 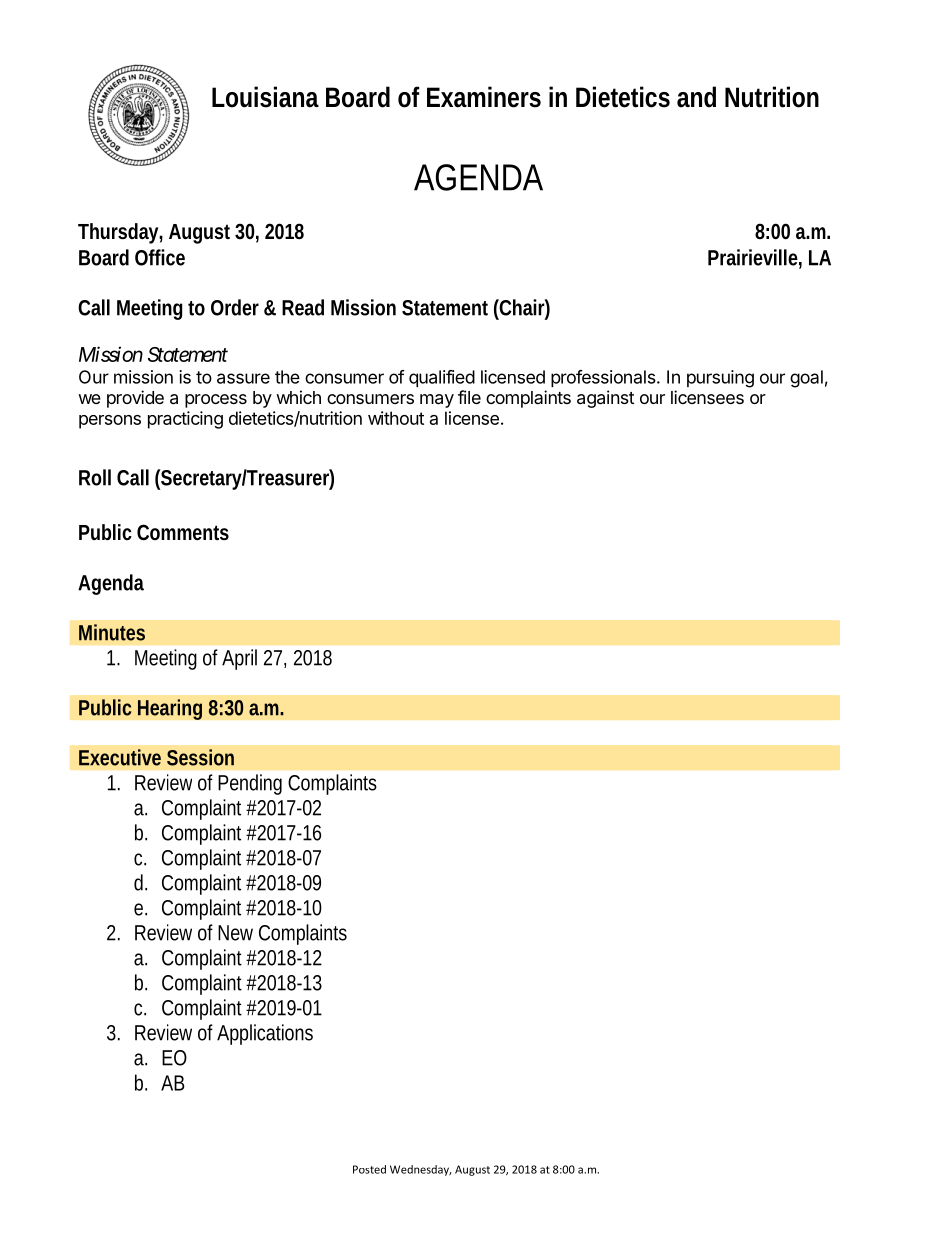 I want to click on and, so click(x=696, y=97).
